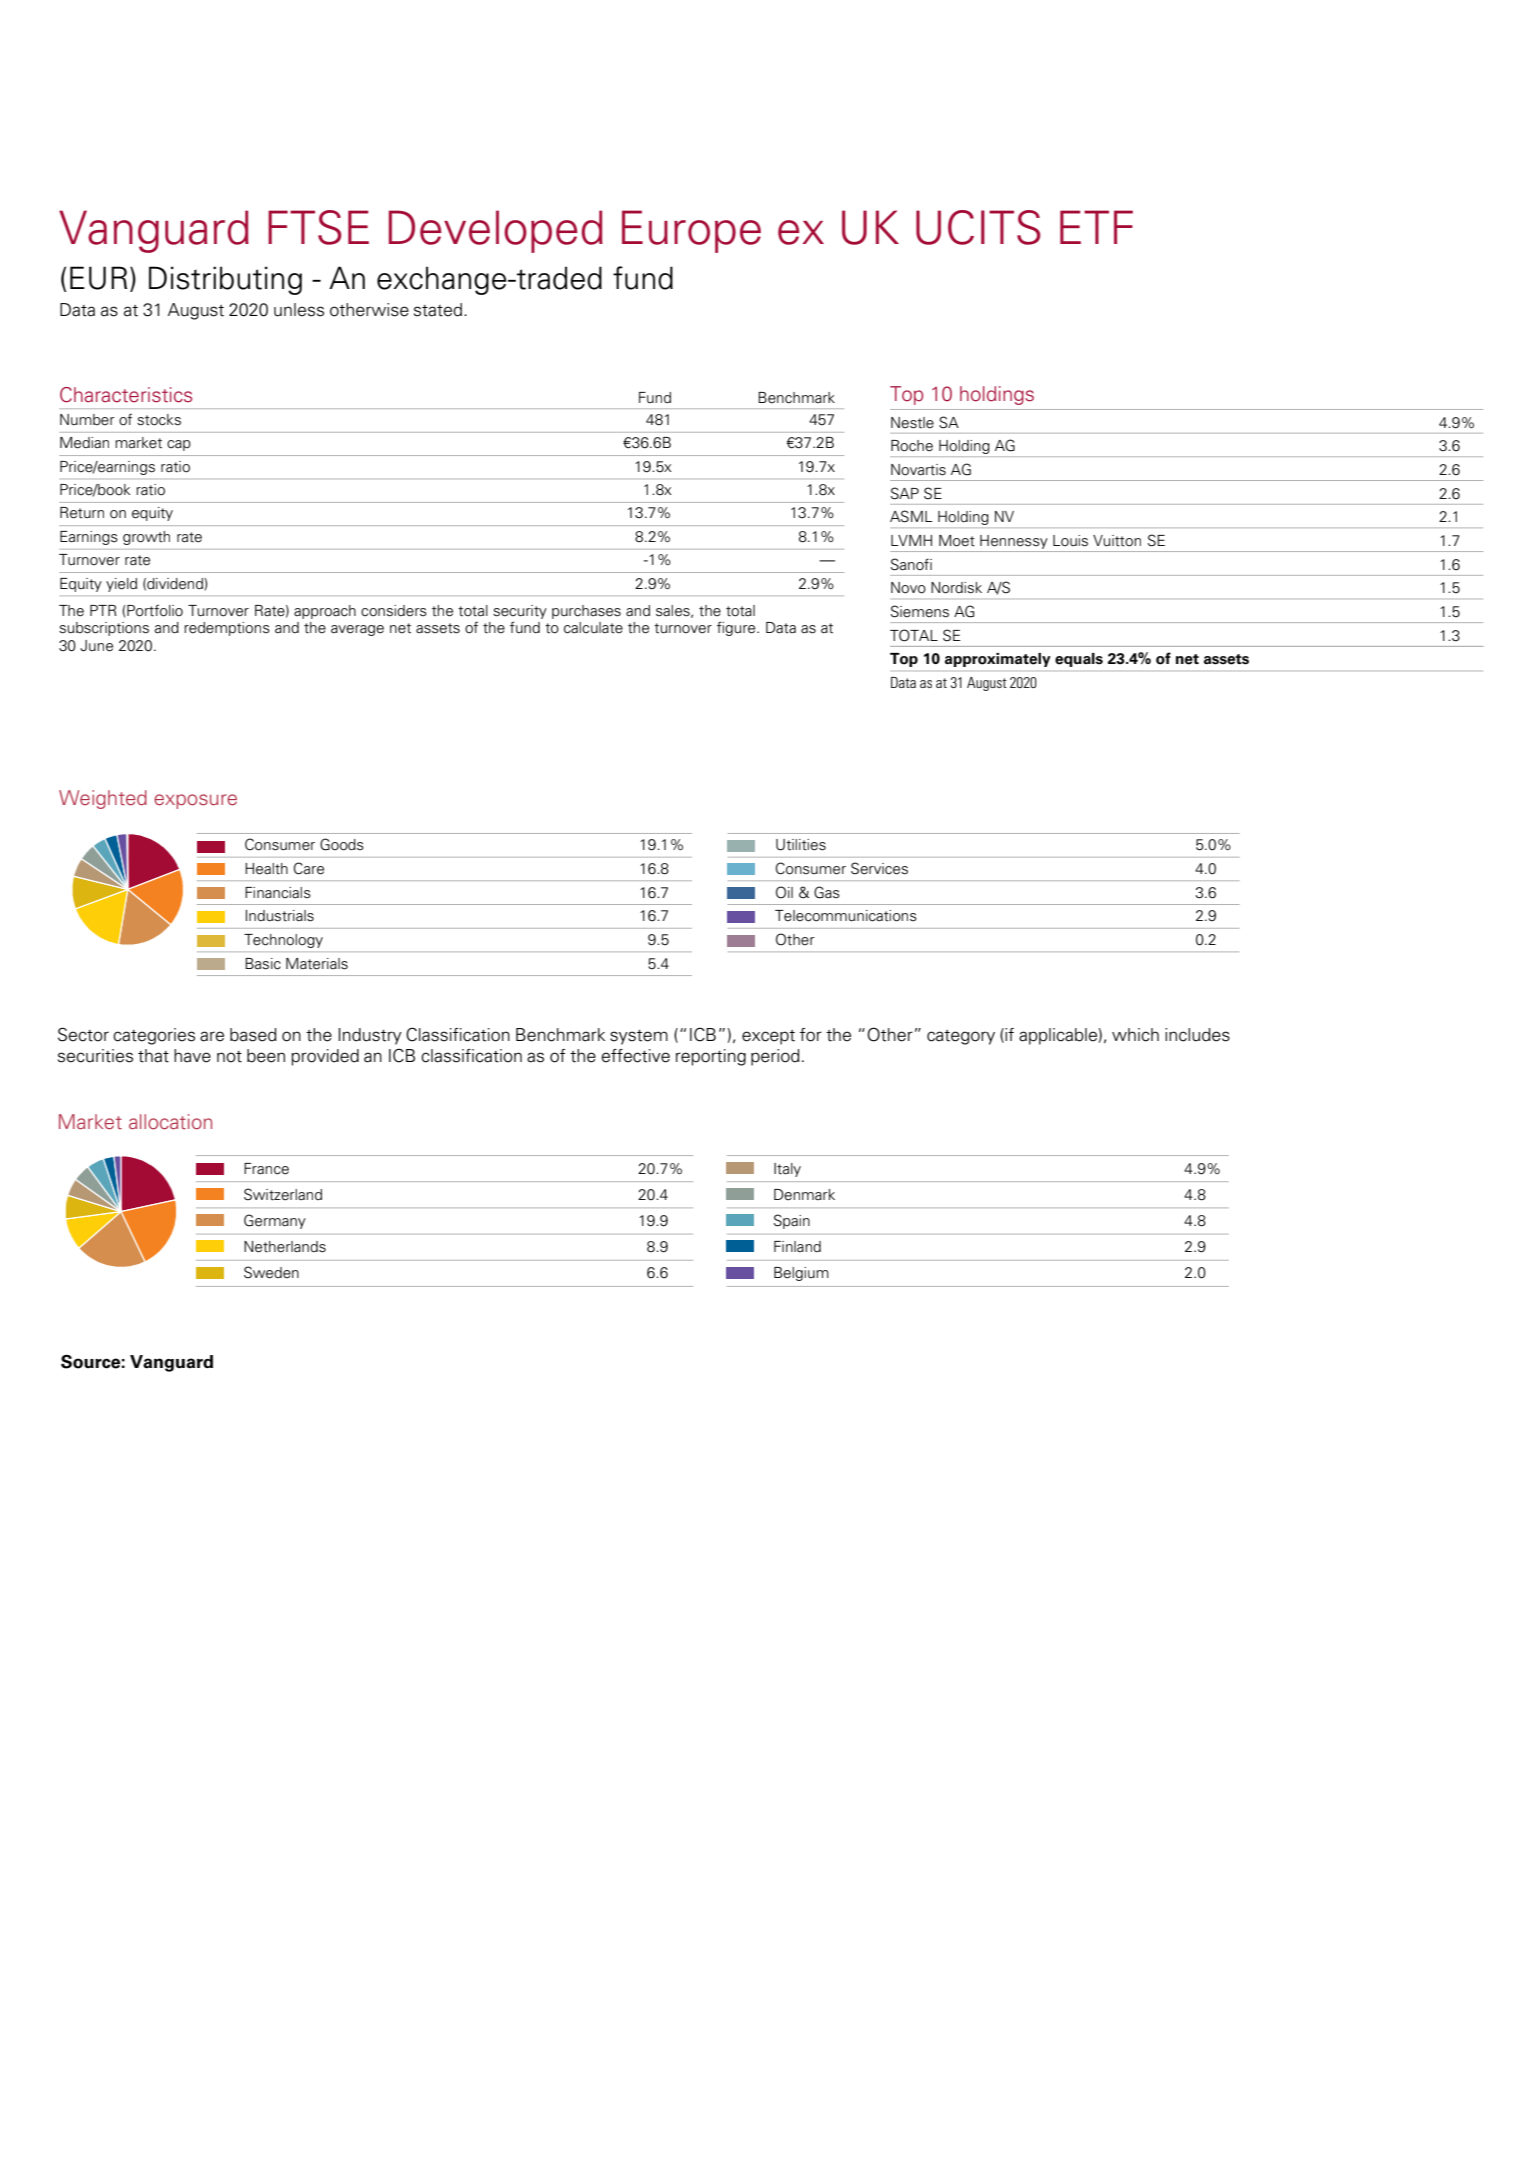 Image resolution: width=1526 pixels, height=2159 pixels. What do you see at coordinates (879, 868) in the screenshot?
I see `Services` at bounding box center [879, 868].
